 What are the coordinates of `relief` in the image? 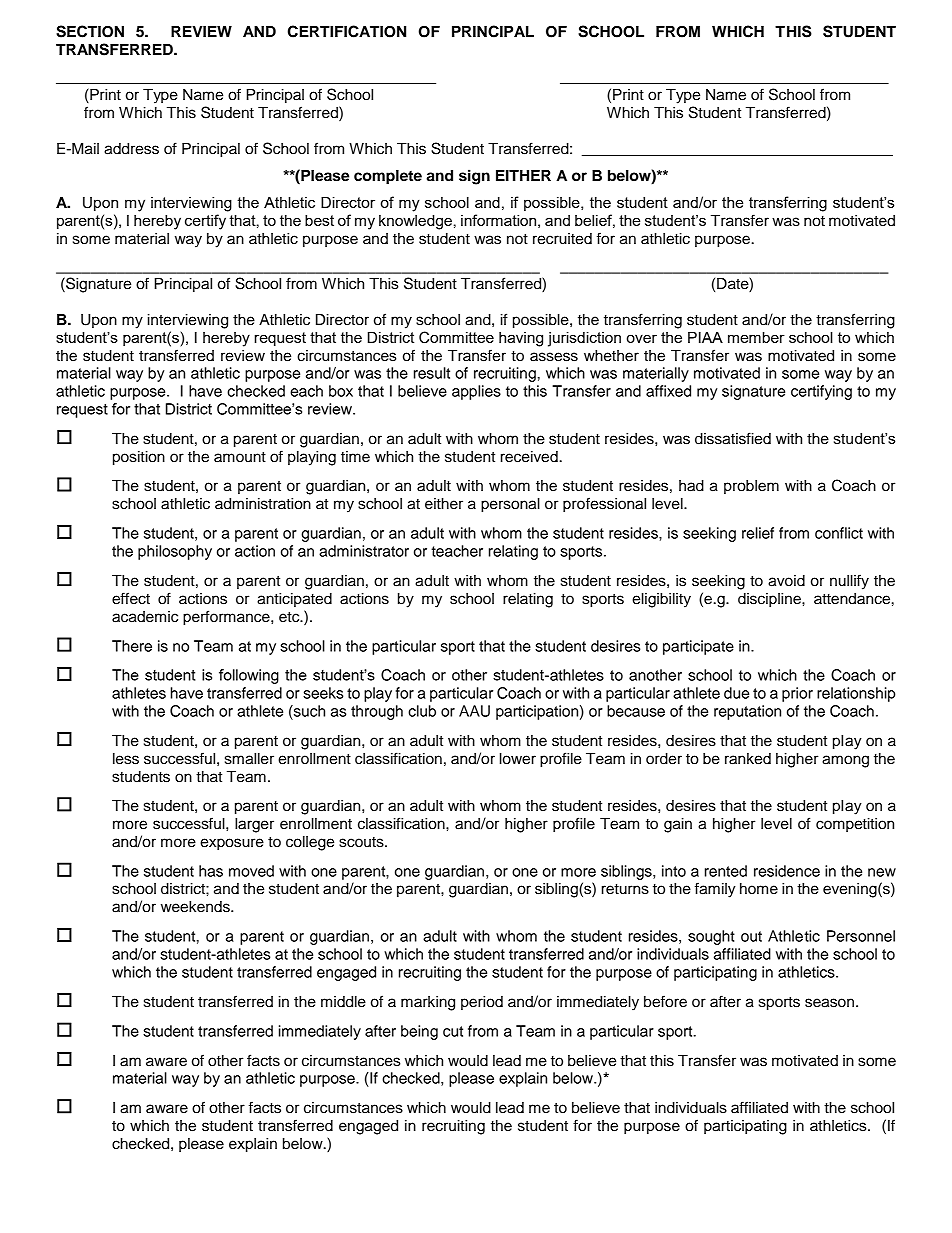 It's located at (758, 533).
